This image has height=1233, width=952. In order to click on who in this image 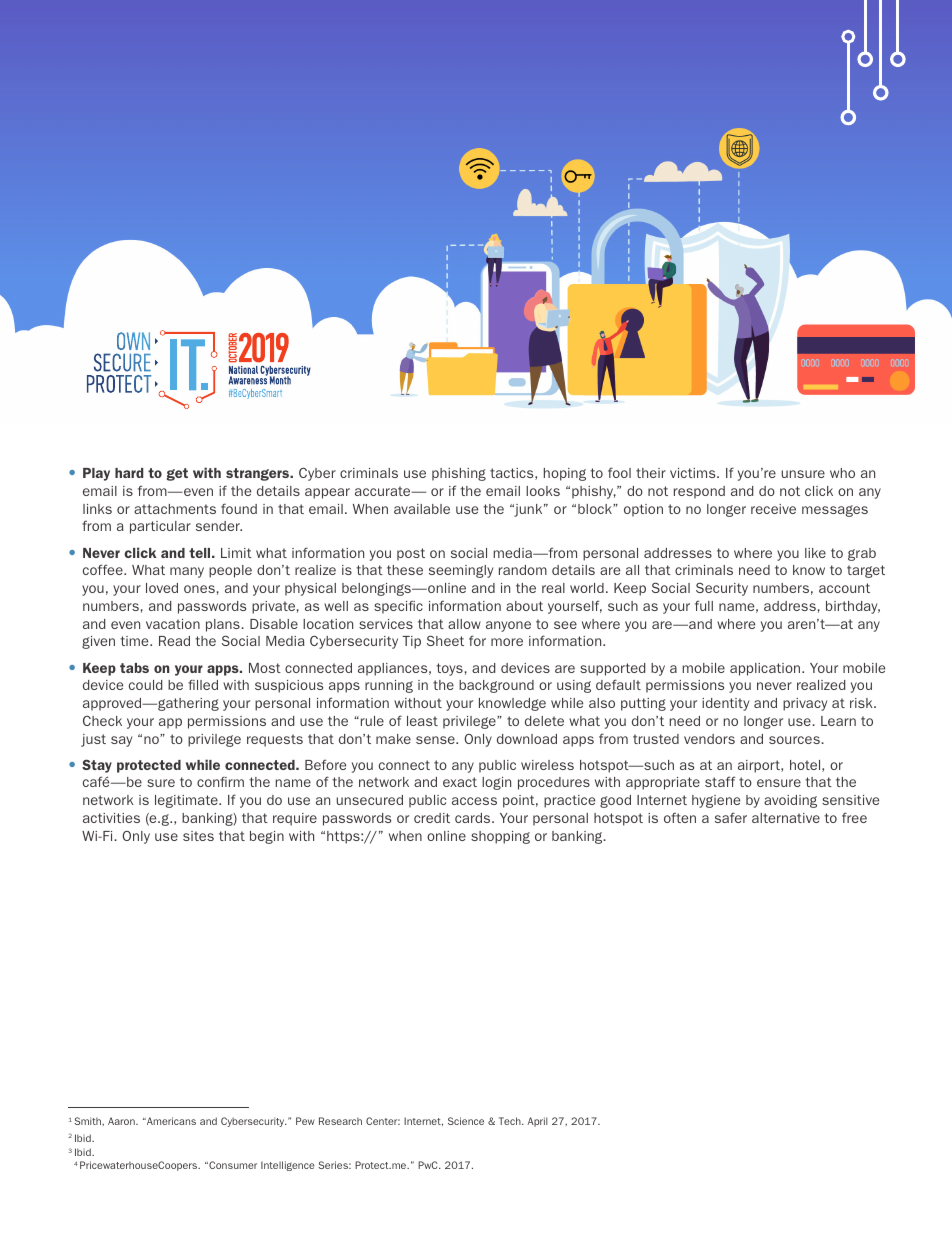, I will do `click(842, 473)`.
